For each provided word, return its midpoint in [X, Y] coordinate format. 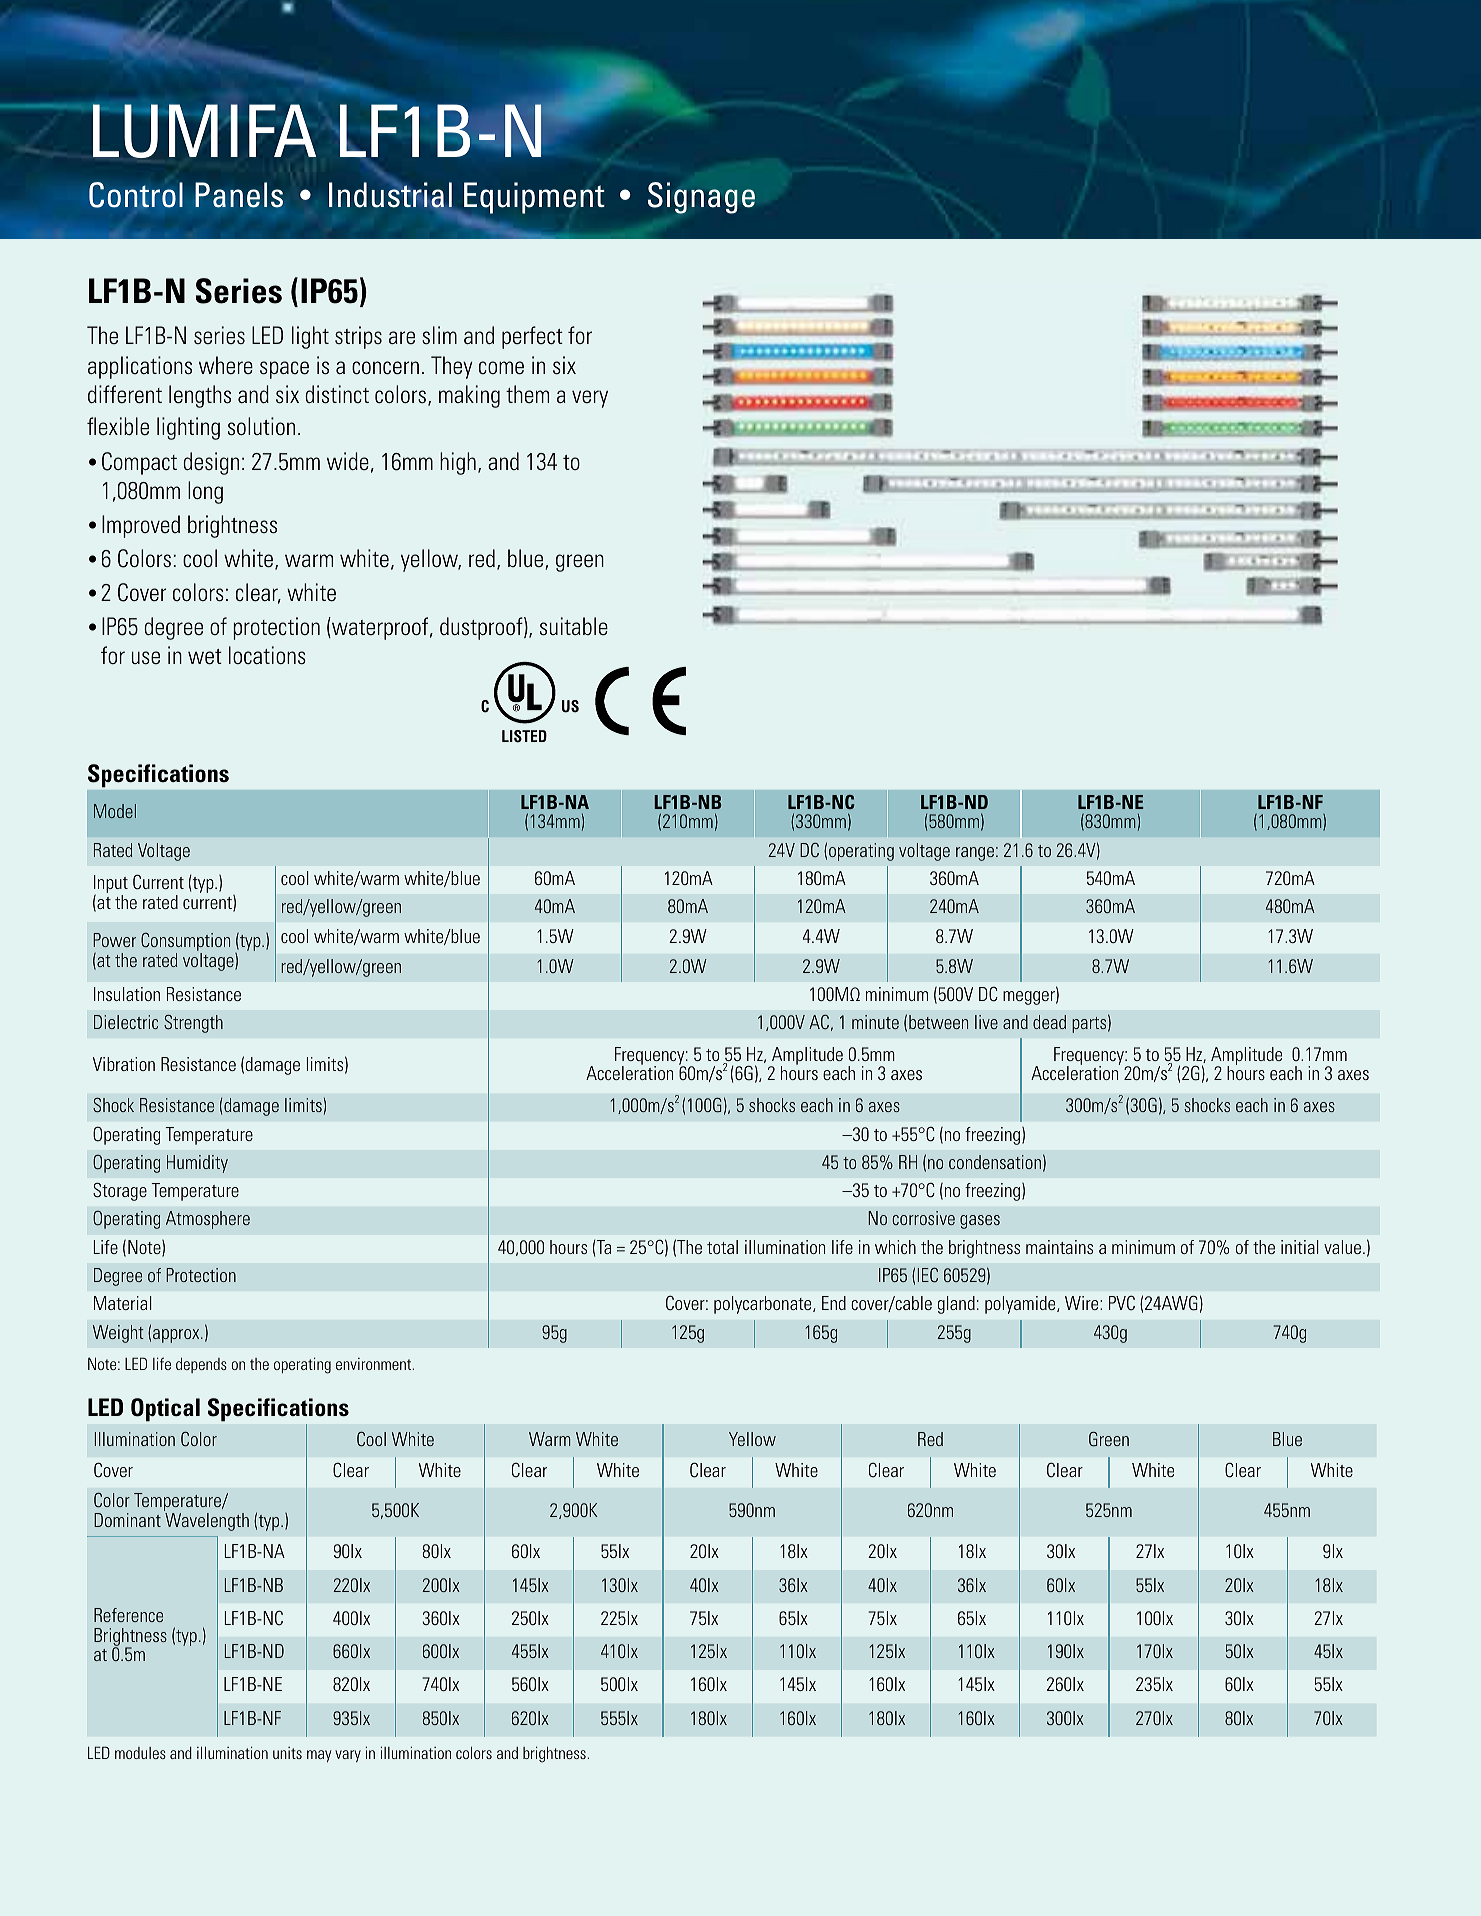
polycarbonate [764, 1305]
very [590, 399]
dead [1049, 1022]
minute [875, 1022]
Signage [701, 198]
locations [267, 655]
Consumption [185, 943]
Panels [239, 195]
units [287, 1753]
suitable [574, 626]
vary [348, 1756]
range [975, 854]
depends [201, 1365]
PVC [1122, 1303]
